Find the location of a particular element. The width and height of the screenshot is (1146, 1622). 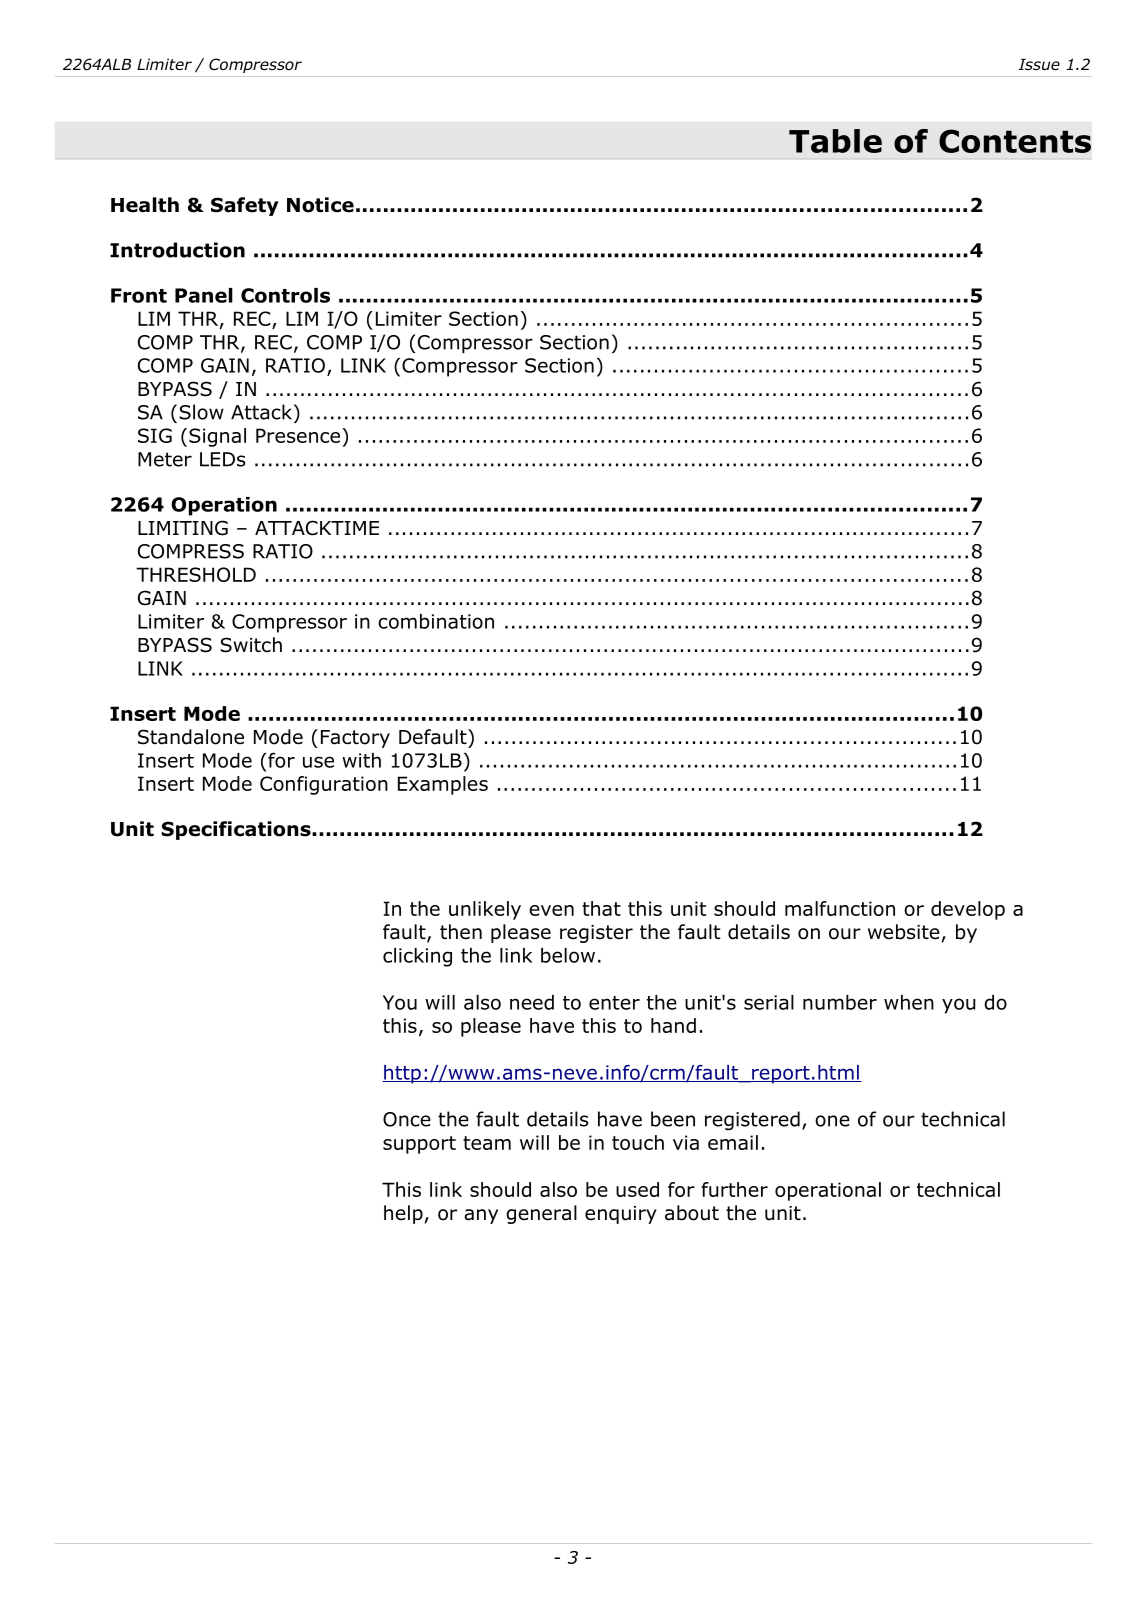

Switch is located at coordinates (251, 645).
